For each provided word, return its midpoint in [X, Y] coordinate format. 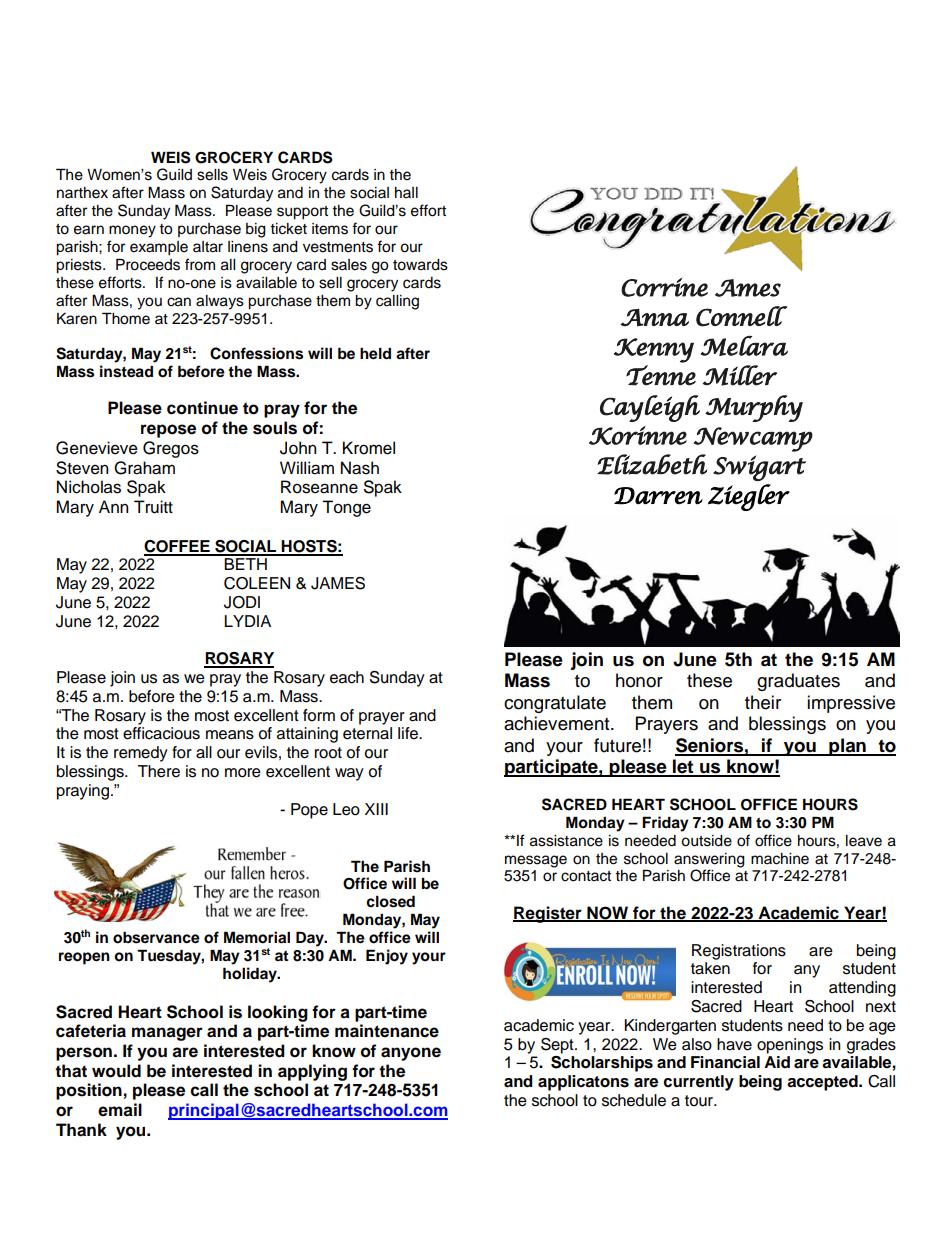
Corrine [664, 287]
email [120, 1110]
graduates [798, 682]
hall [406, 192]
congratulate [555, 704]
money [132, 231]
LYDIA [247, 621]
